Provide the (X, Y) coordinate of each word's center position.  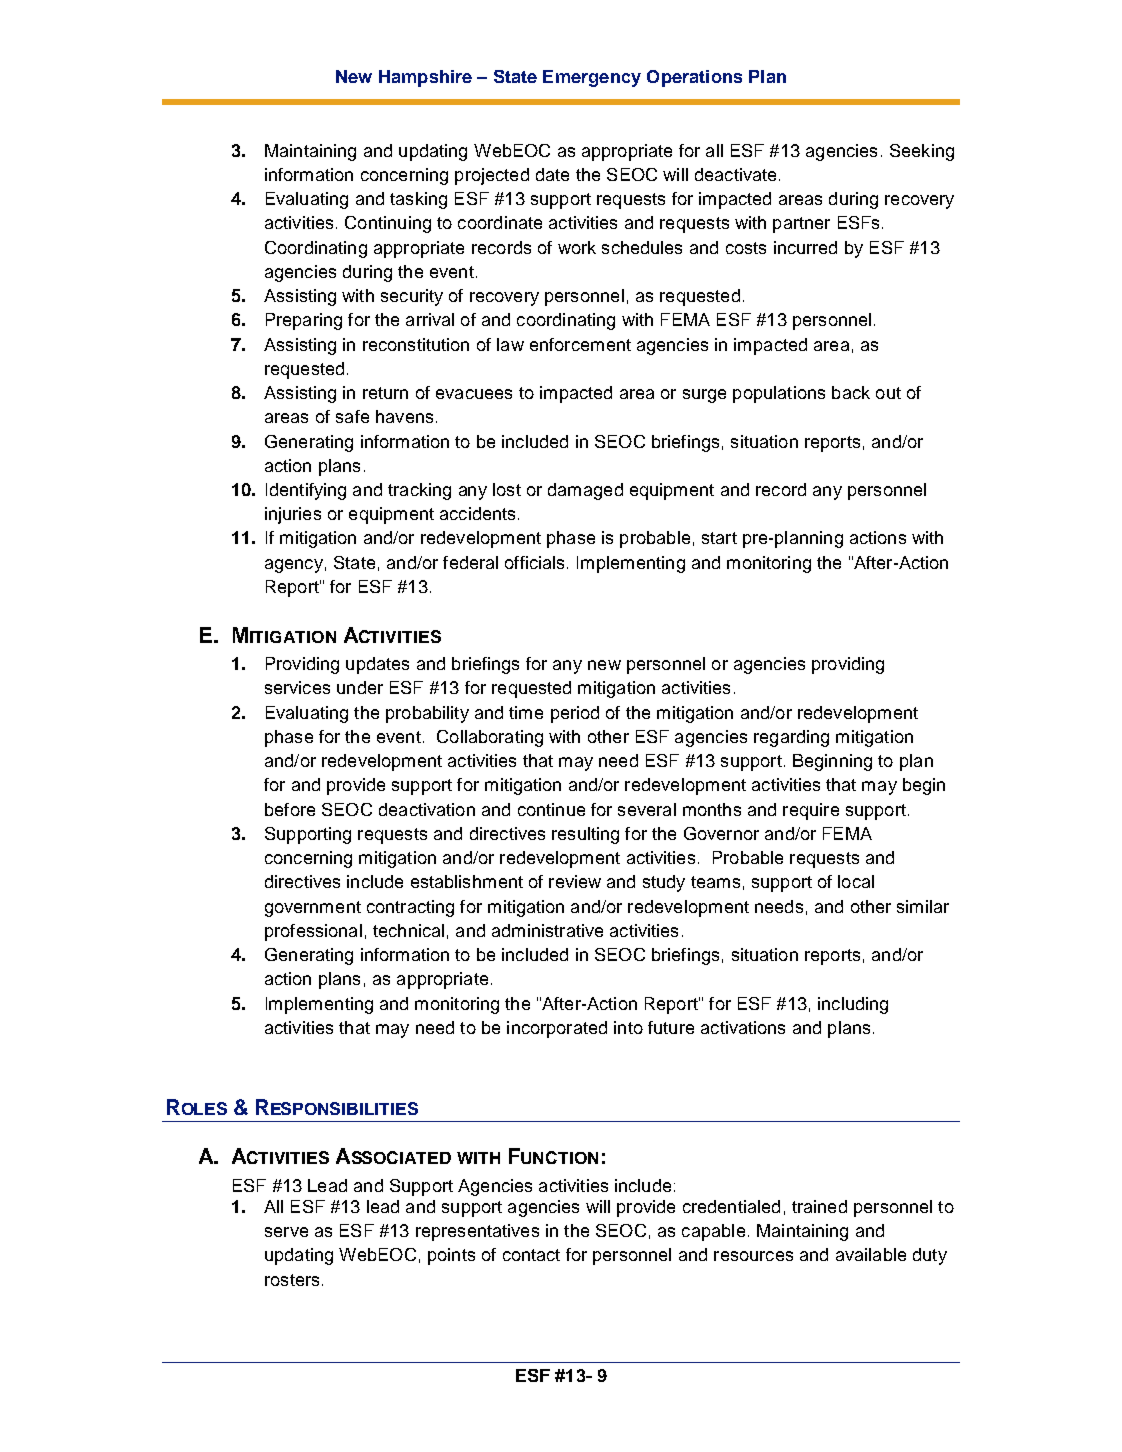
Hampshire (425, 78)
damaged (585, 491)
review (575, 881)
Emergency (592, 78)
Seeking (922, 152)
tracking (419, 491)
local (856, 881)
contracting (410, 908)
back (851, 392)
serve (286, 1232)
